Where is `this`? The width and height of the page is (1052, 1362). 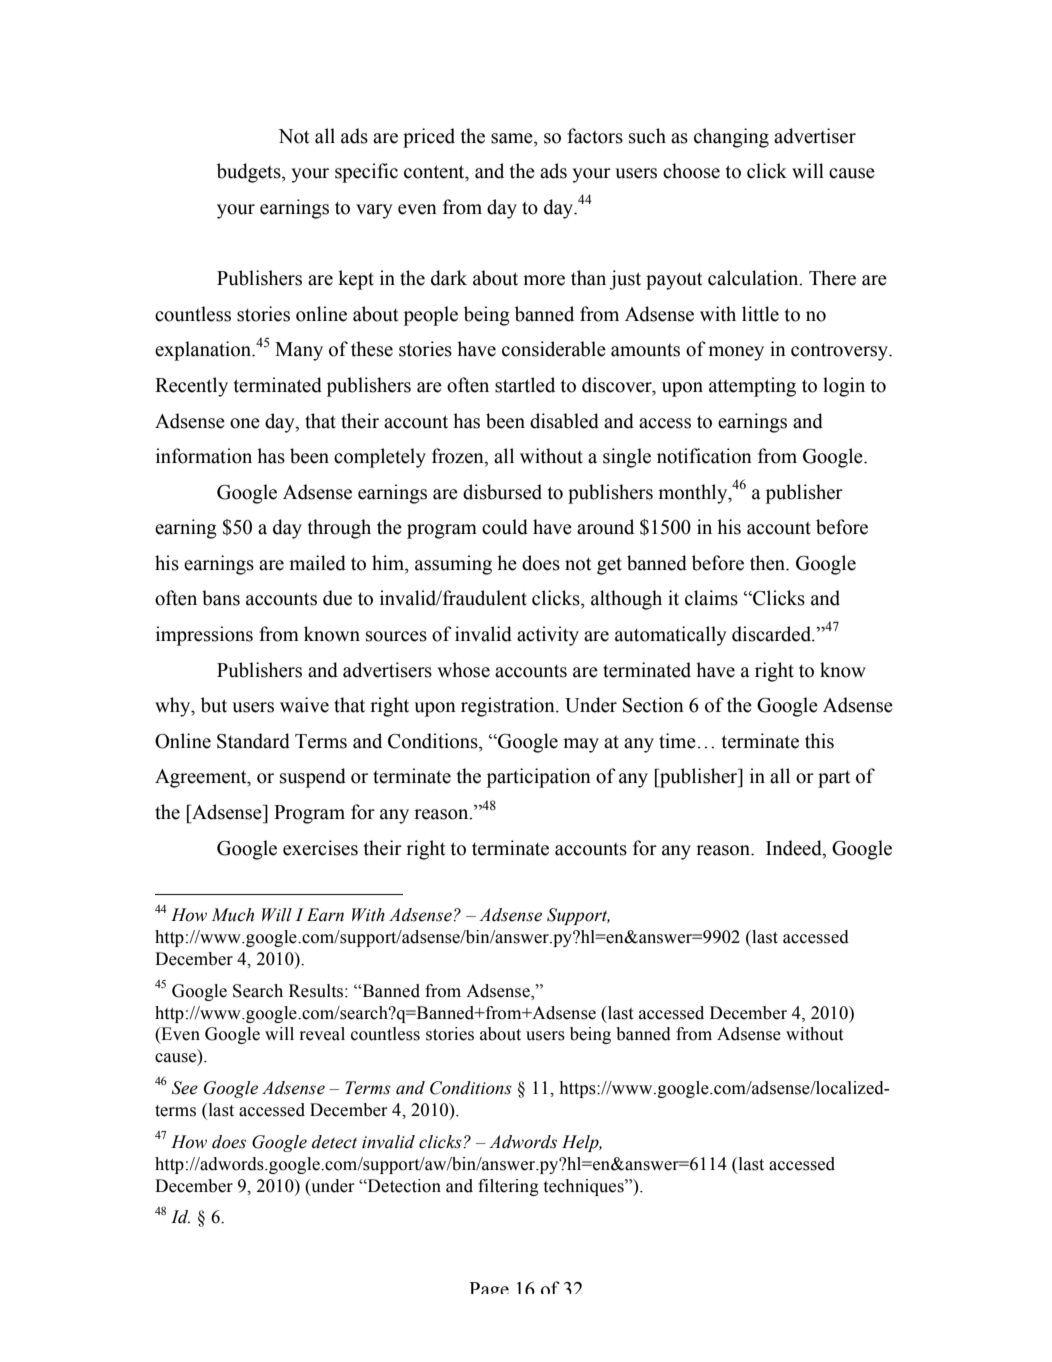
this is located at coordinates (819, 741).
